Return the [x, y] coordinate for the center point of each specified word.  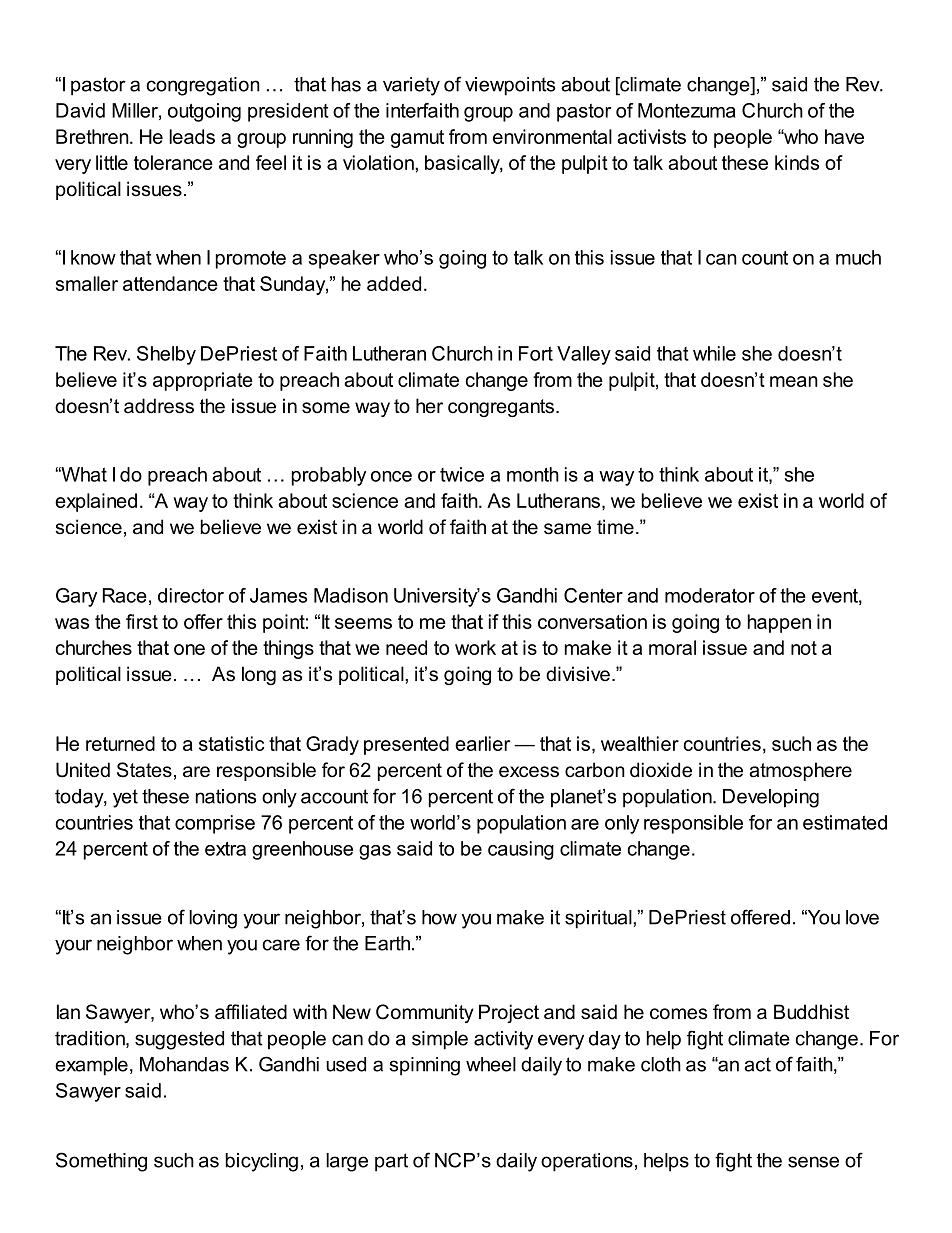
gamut [417, 139]
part [391, 1162]
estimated [845, 822]
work [475, 647]
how [439, 917]
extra [225, 849]
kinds [797, 162]
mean [794, 381]
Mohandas [184, 1064]
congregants [501, 408]
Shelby [166, 355]
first [142, 621]
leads [192, 136]
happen [779, 623]
